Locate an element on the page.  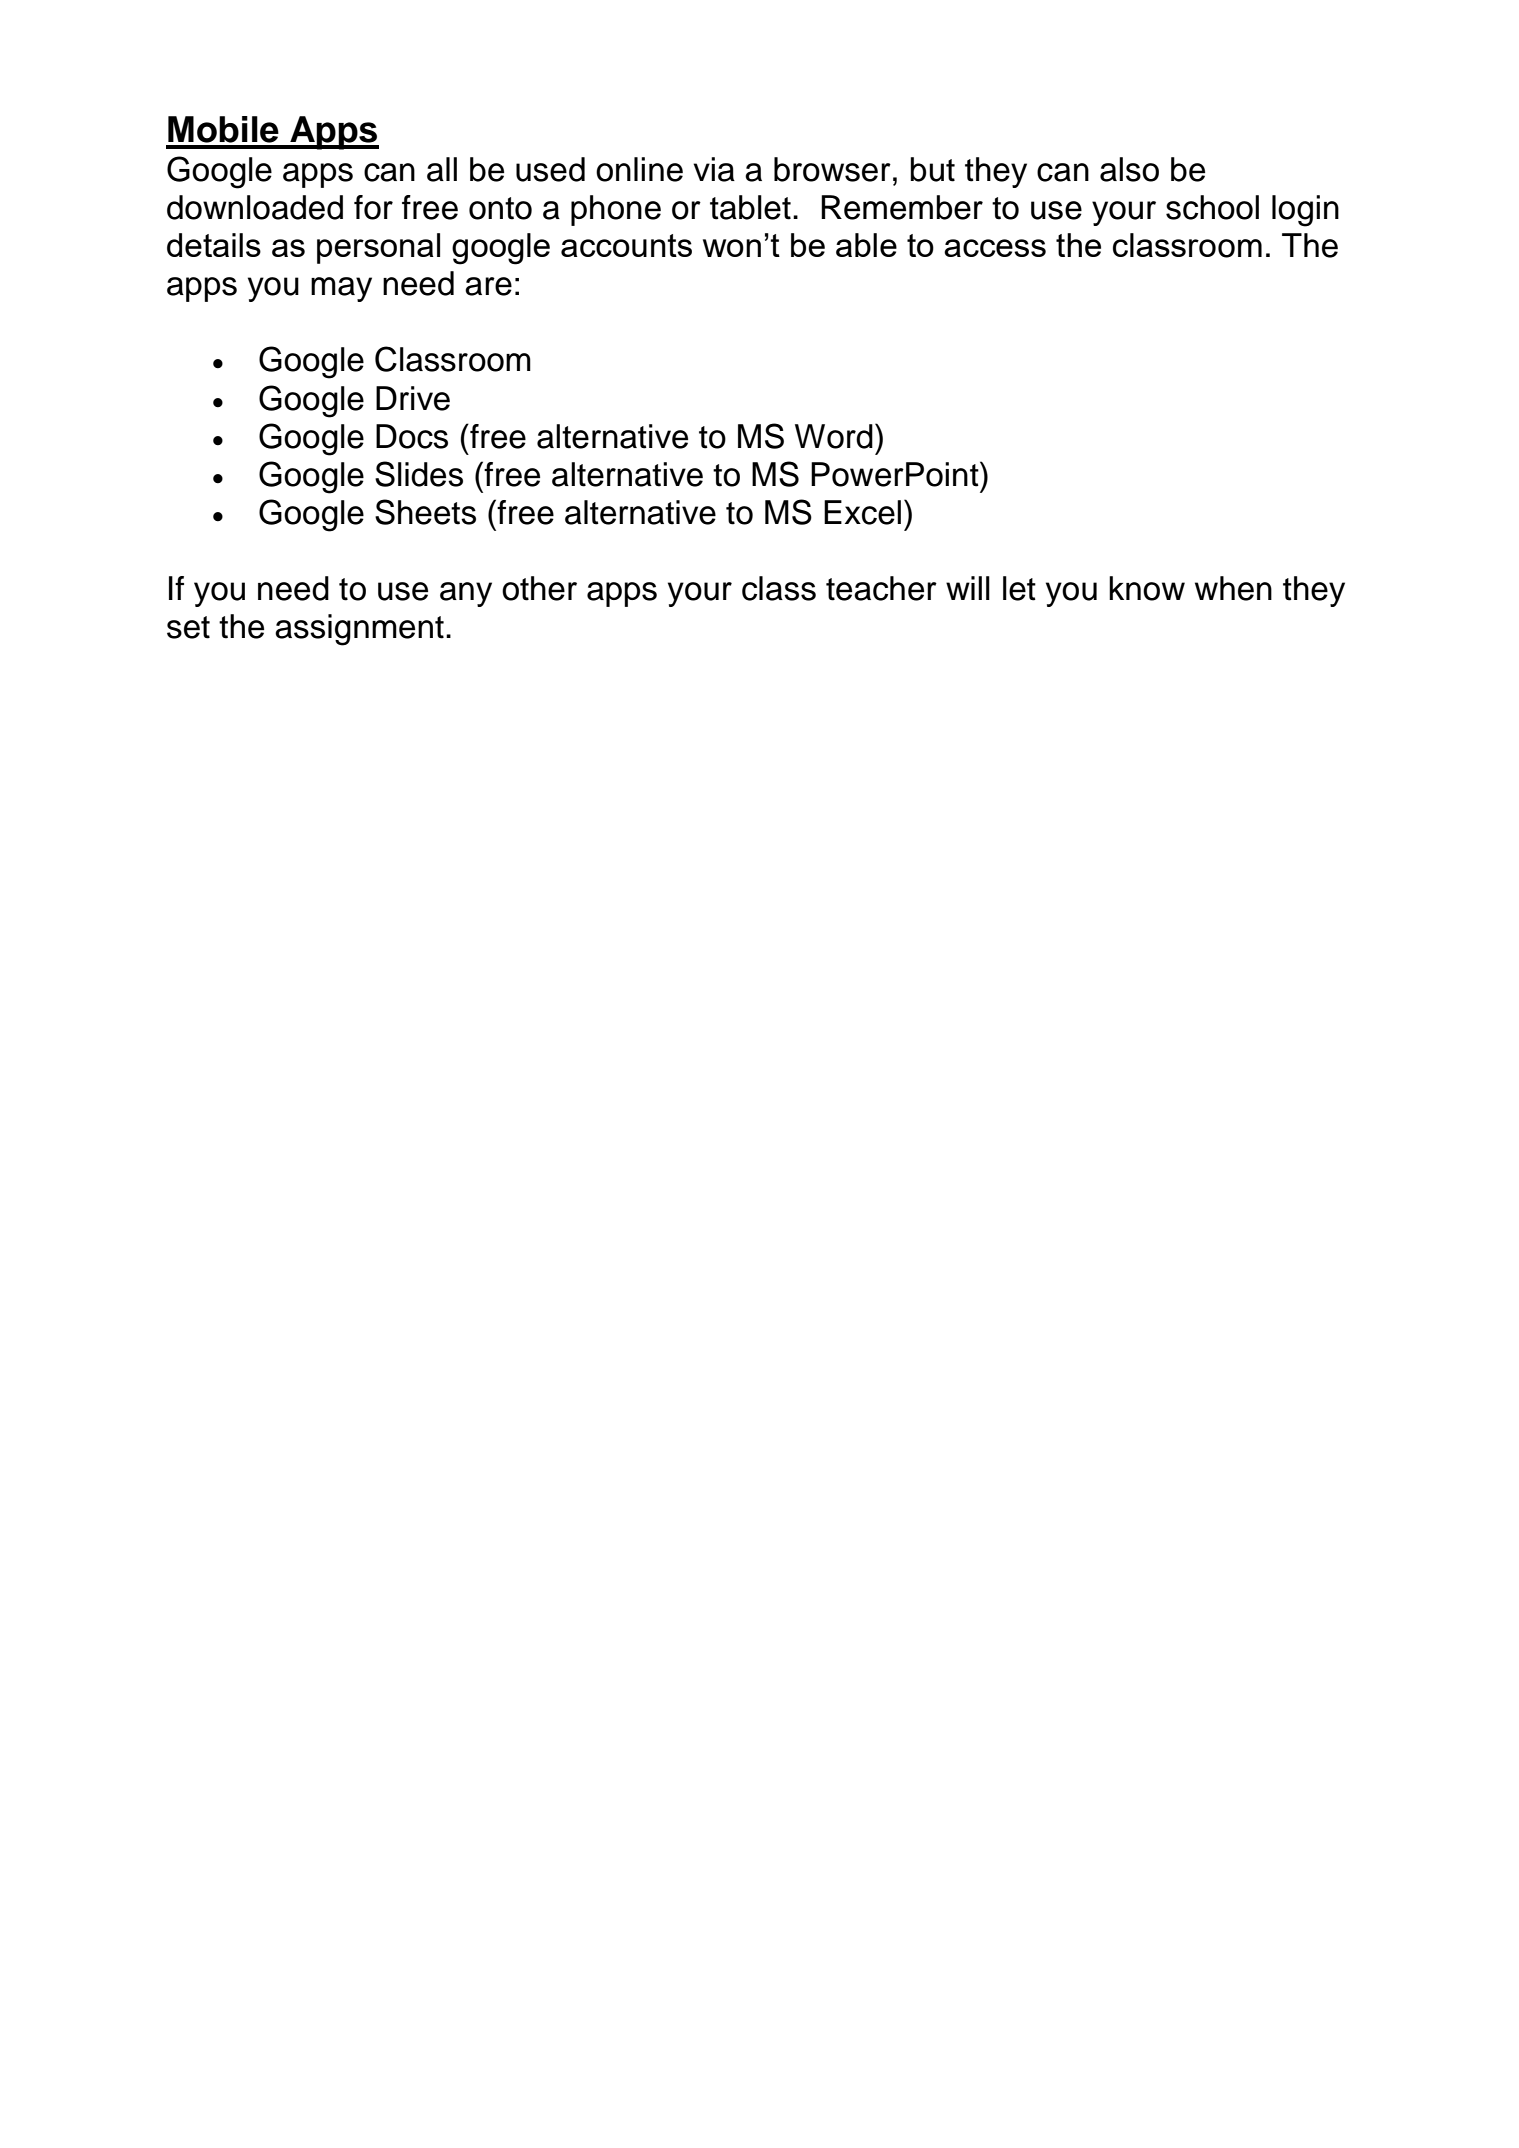
Excel is located at coordinates (862, 512).
